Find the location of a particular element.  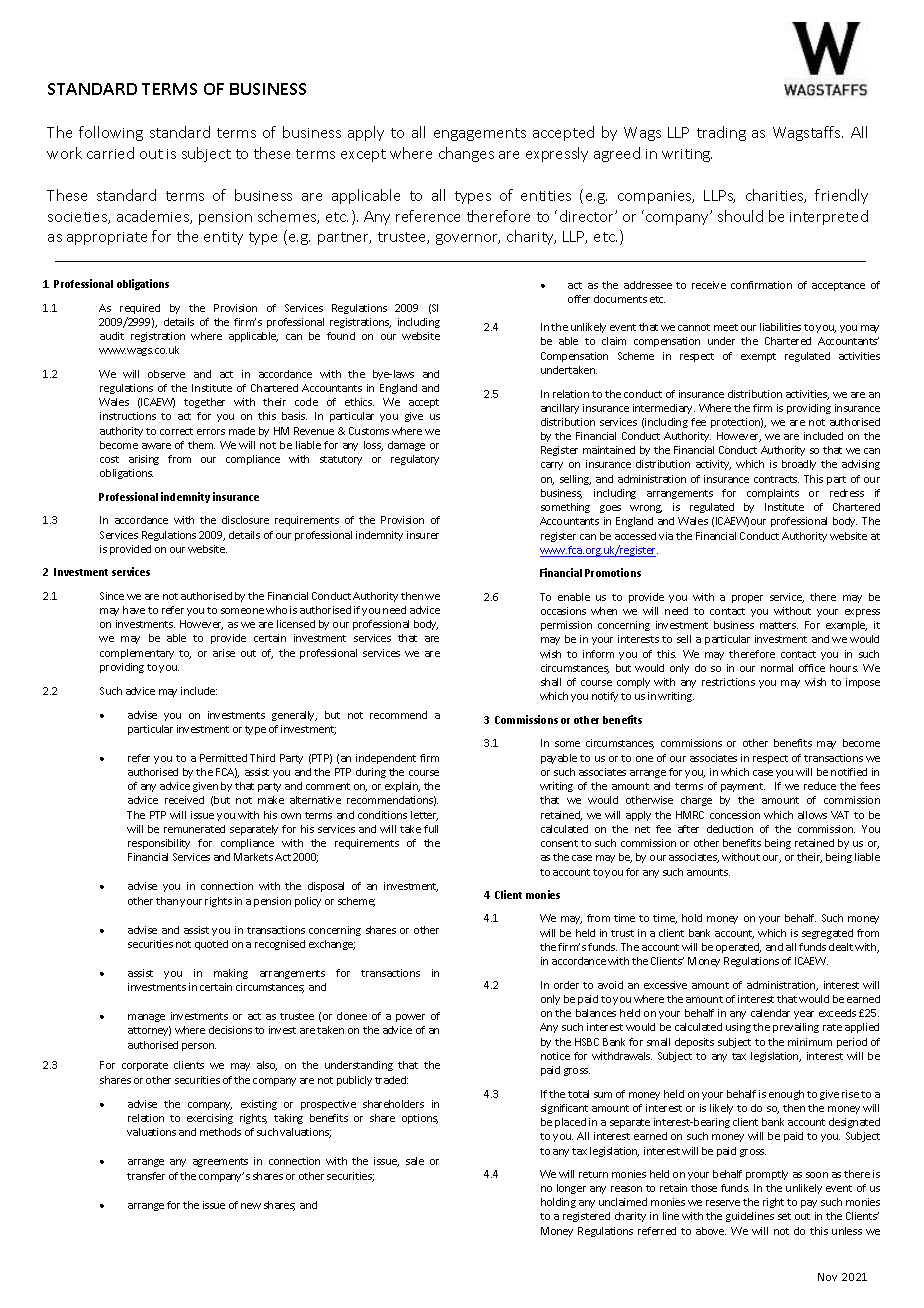

transfer is located at coordinates (146, 1176).
